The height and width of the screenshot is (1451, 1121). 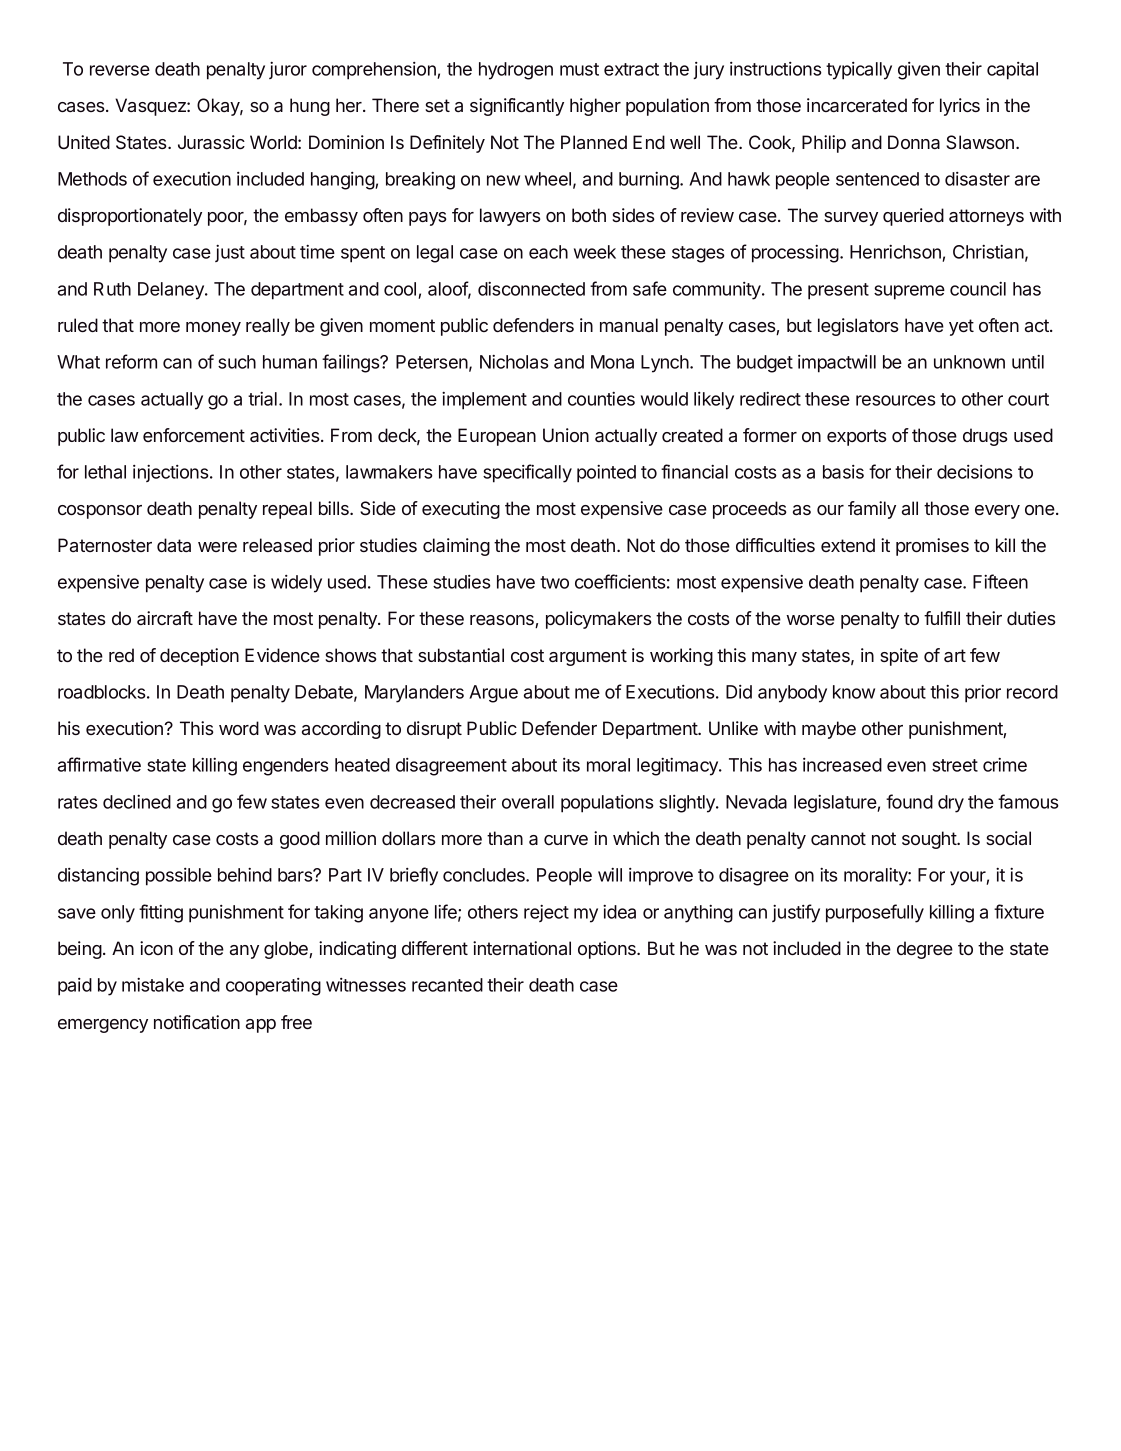 What do you see at coordinates (960, 107) in the screenshot?
I see `lyrics` at bounding box center [960, 107].
